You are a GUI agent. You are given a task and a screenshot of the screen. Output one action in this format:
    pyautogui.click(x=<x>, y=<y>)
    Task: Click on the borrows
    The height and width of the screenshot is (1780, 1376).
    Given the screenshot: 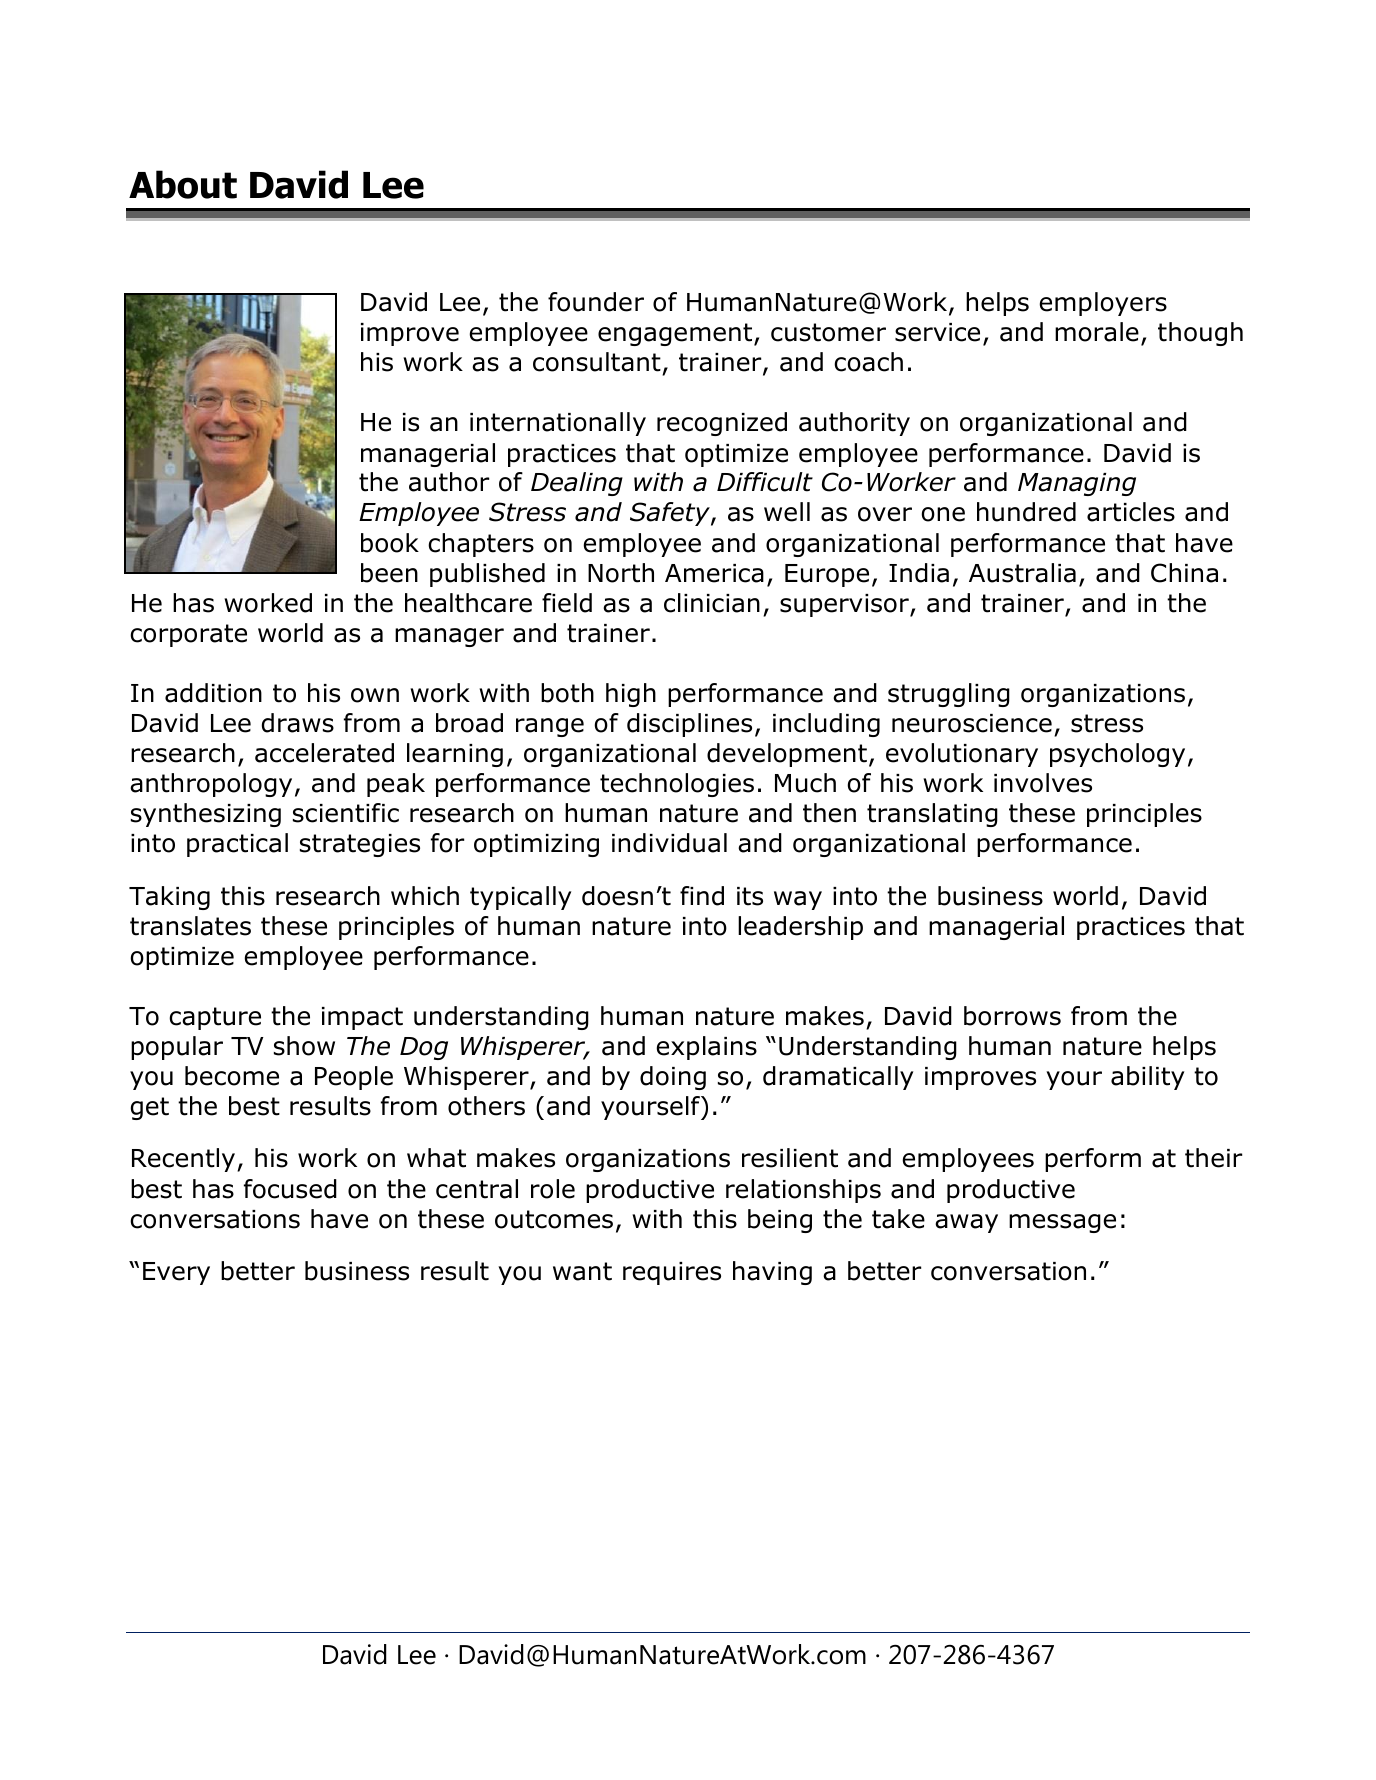 What is the action you would take?
    pyautogui.click(x=1012, y=1016)
